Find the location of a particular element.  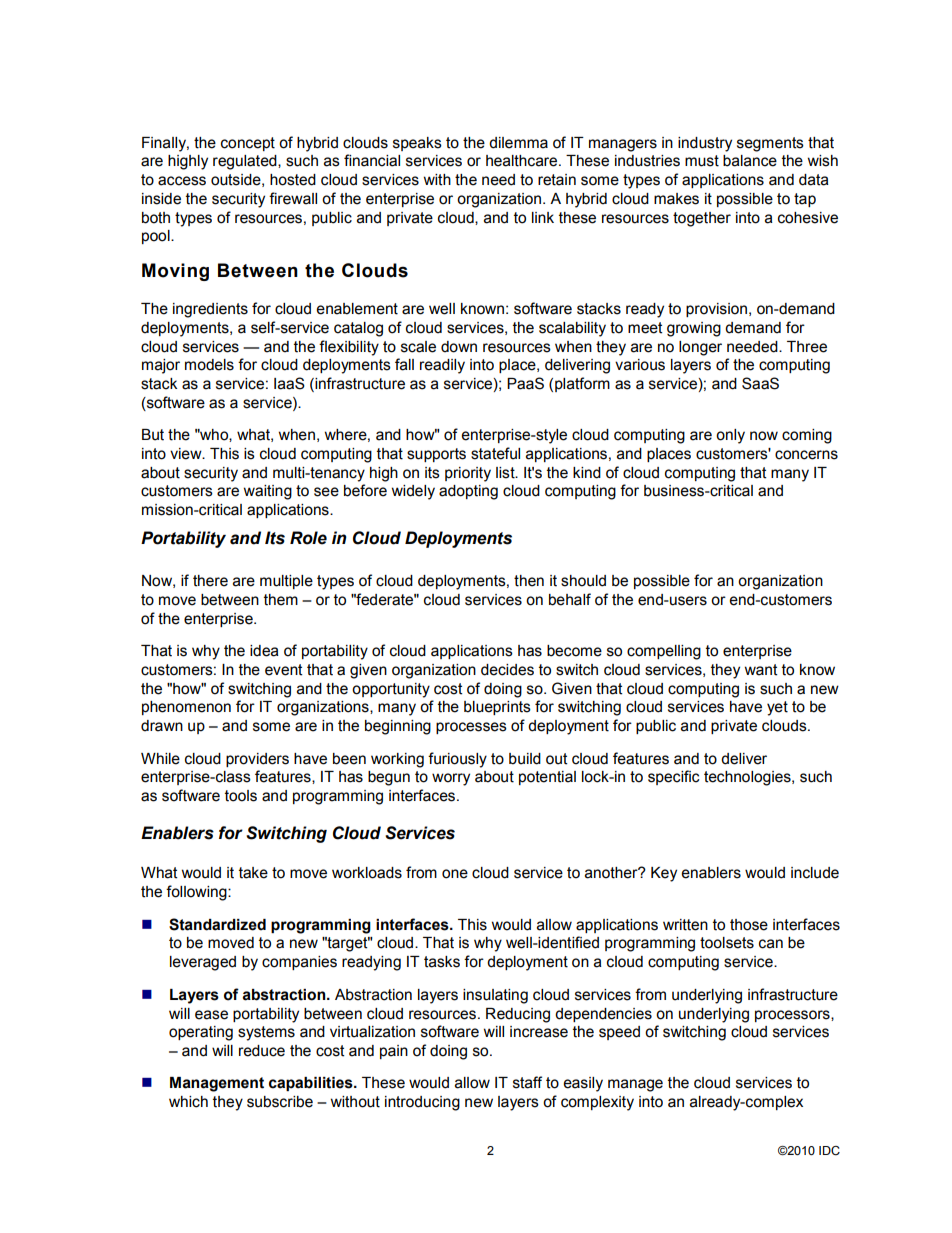

which is located at coordinates (188, 1102).
